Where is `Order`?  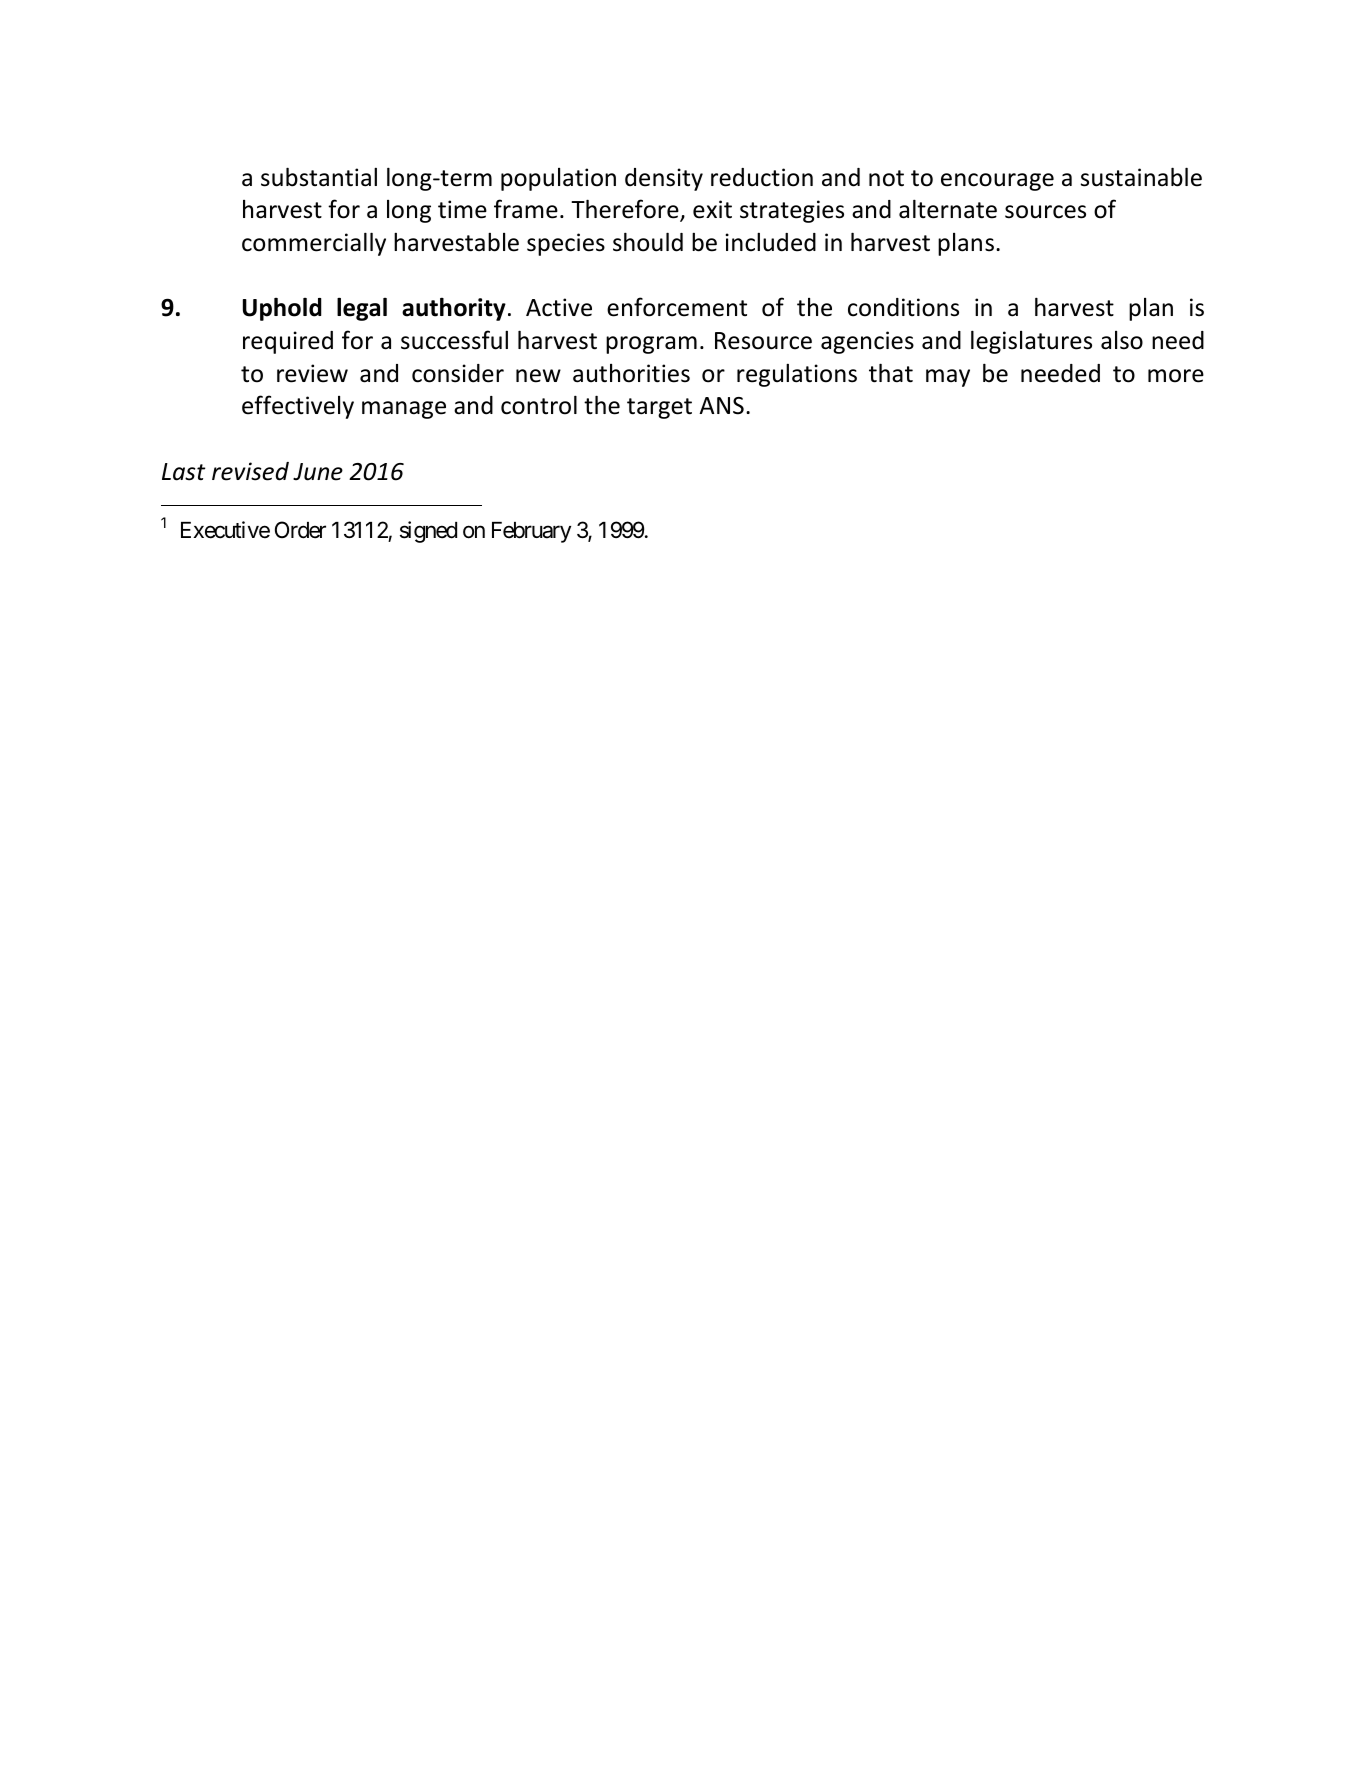 Order is located at coordinates (300, 530).
